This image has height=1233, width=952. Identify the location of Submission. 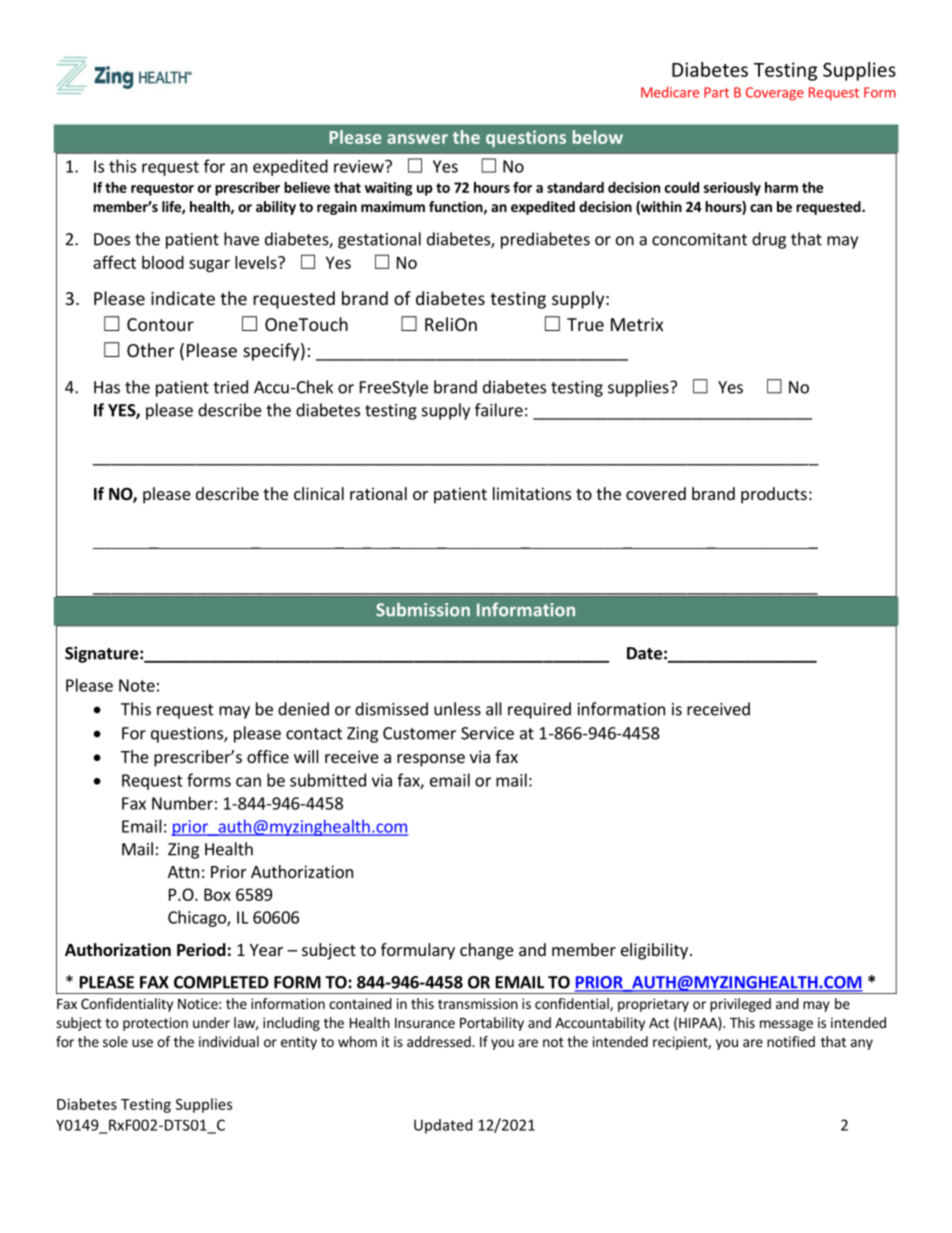
(423, 609).
